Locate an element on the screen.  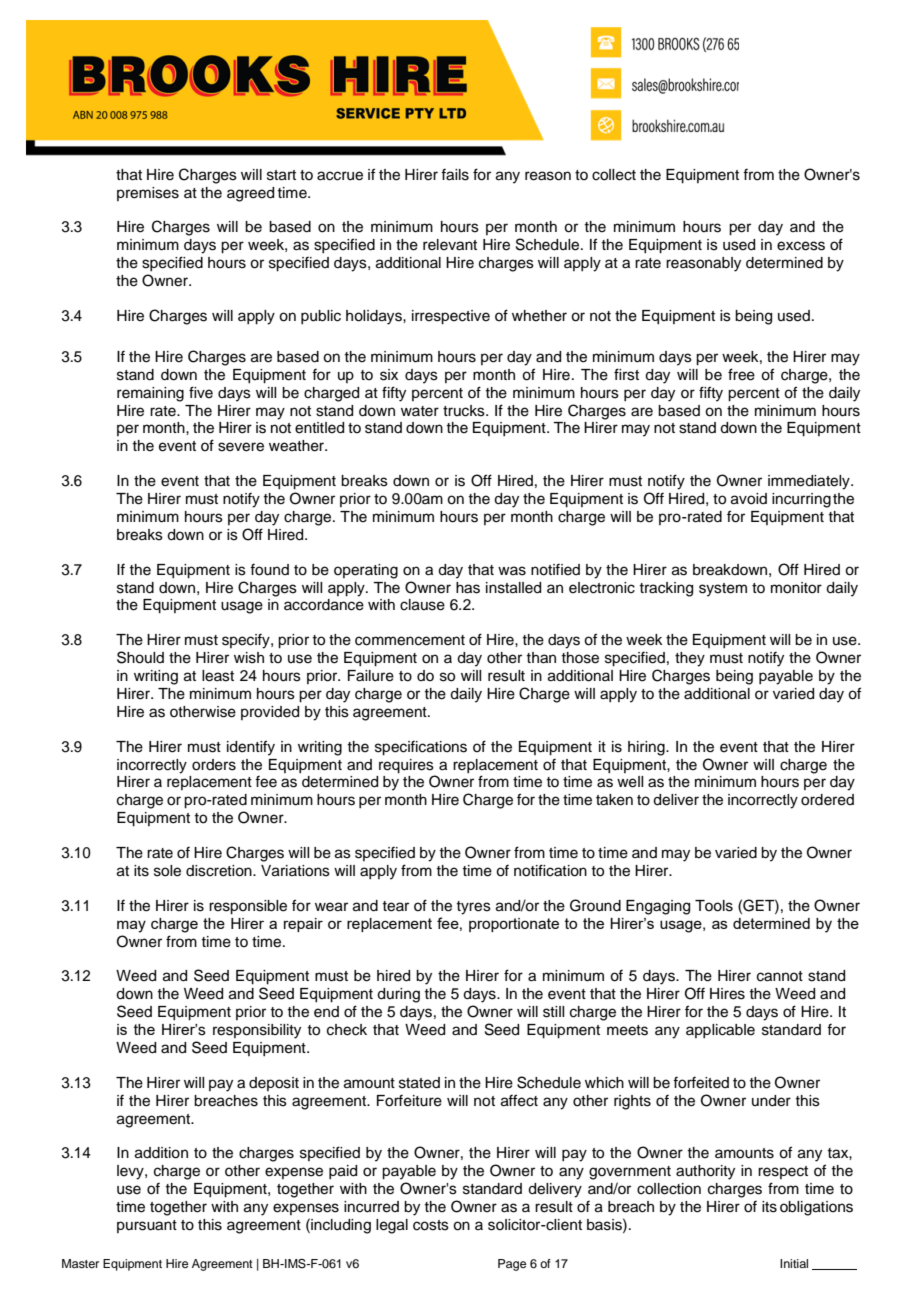
pursuant is located at coordinates (147, 1226).
